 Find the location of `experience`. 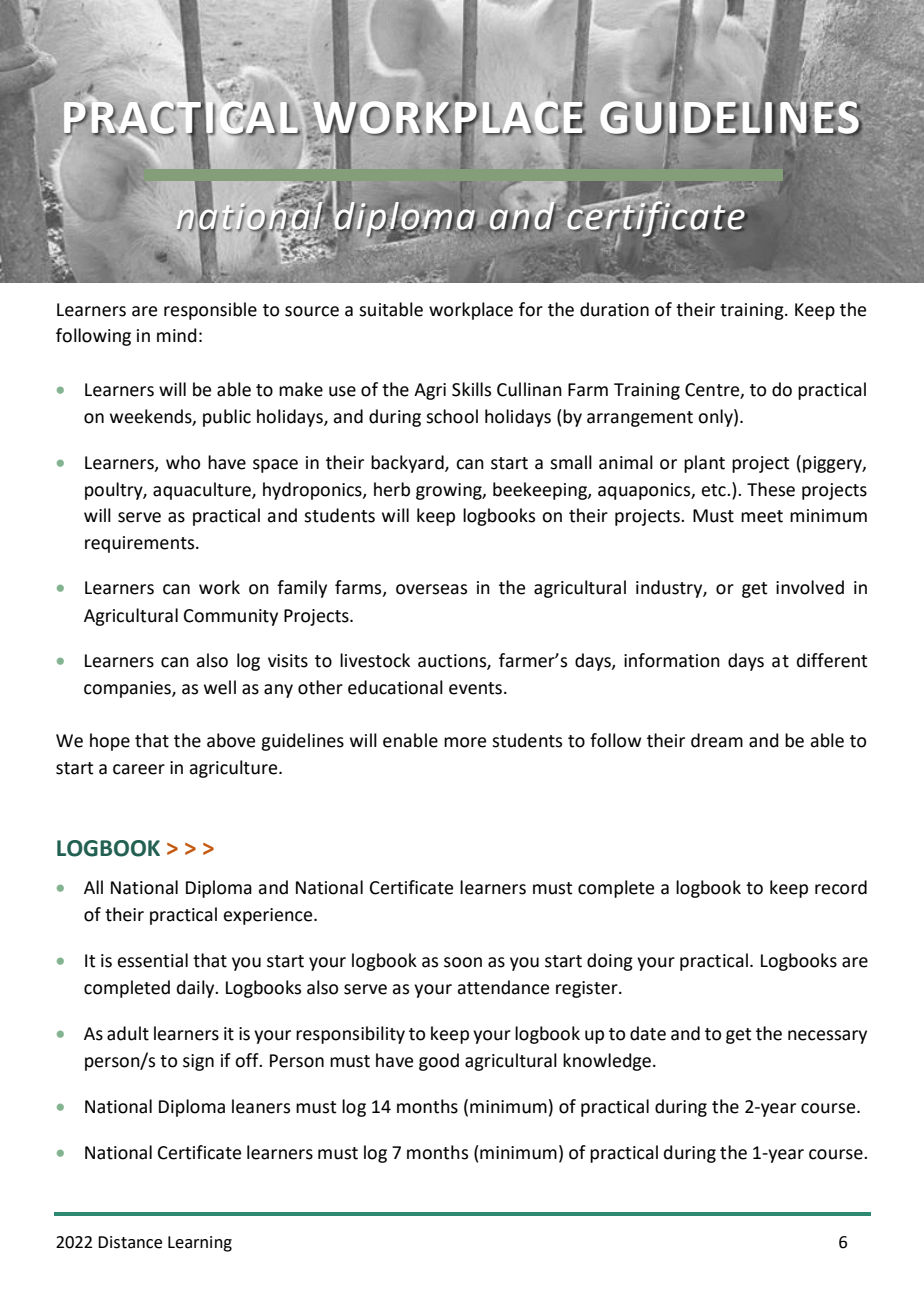

experience is located at coordinates (269, 916).
